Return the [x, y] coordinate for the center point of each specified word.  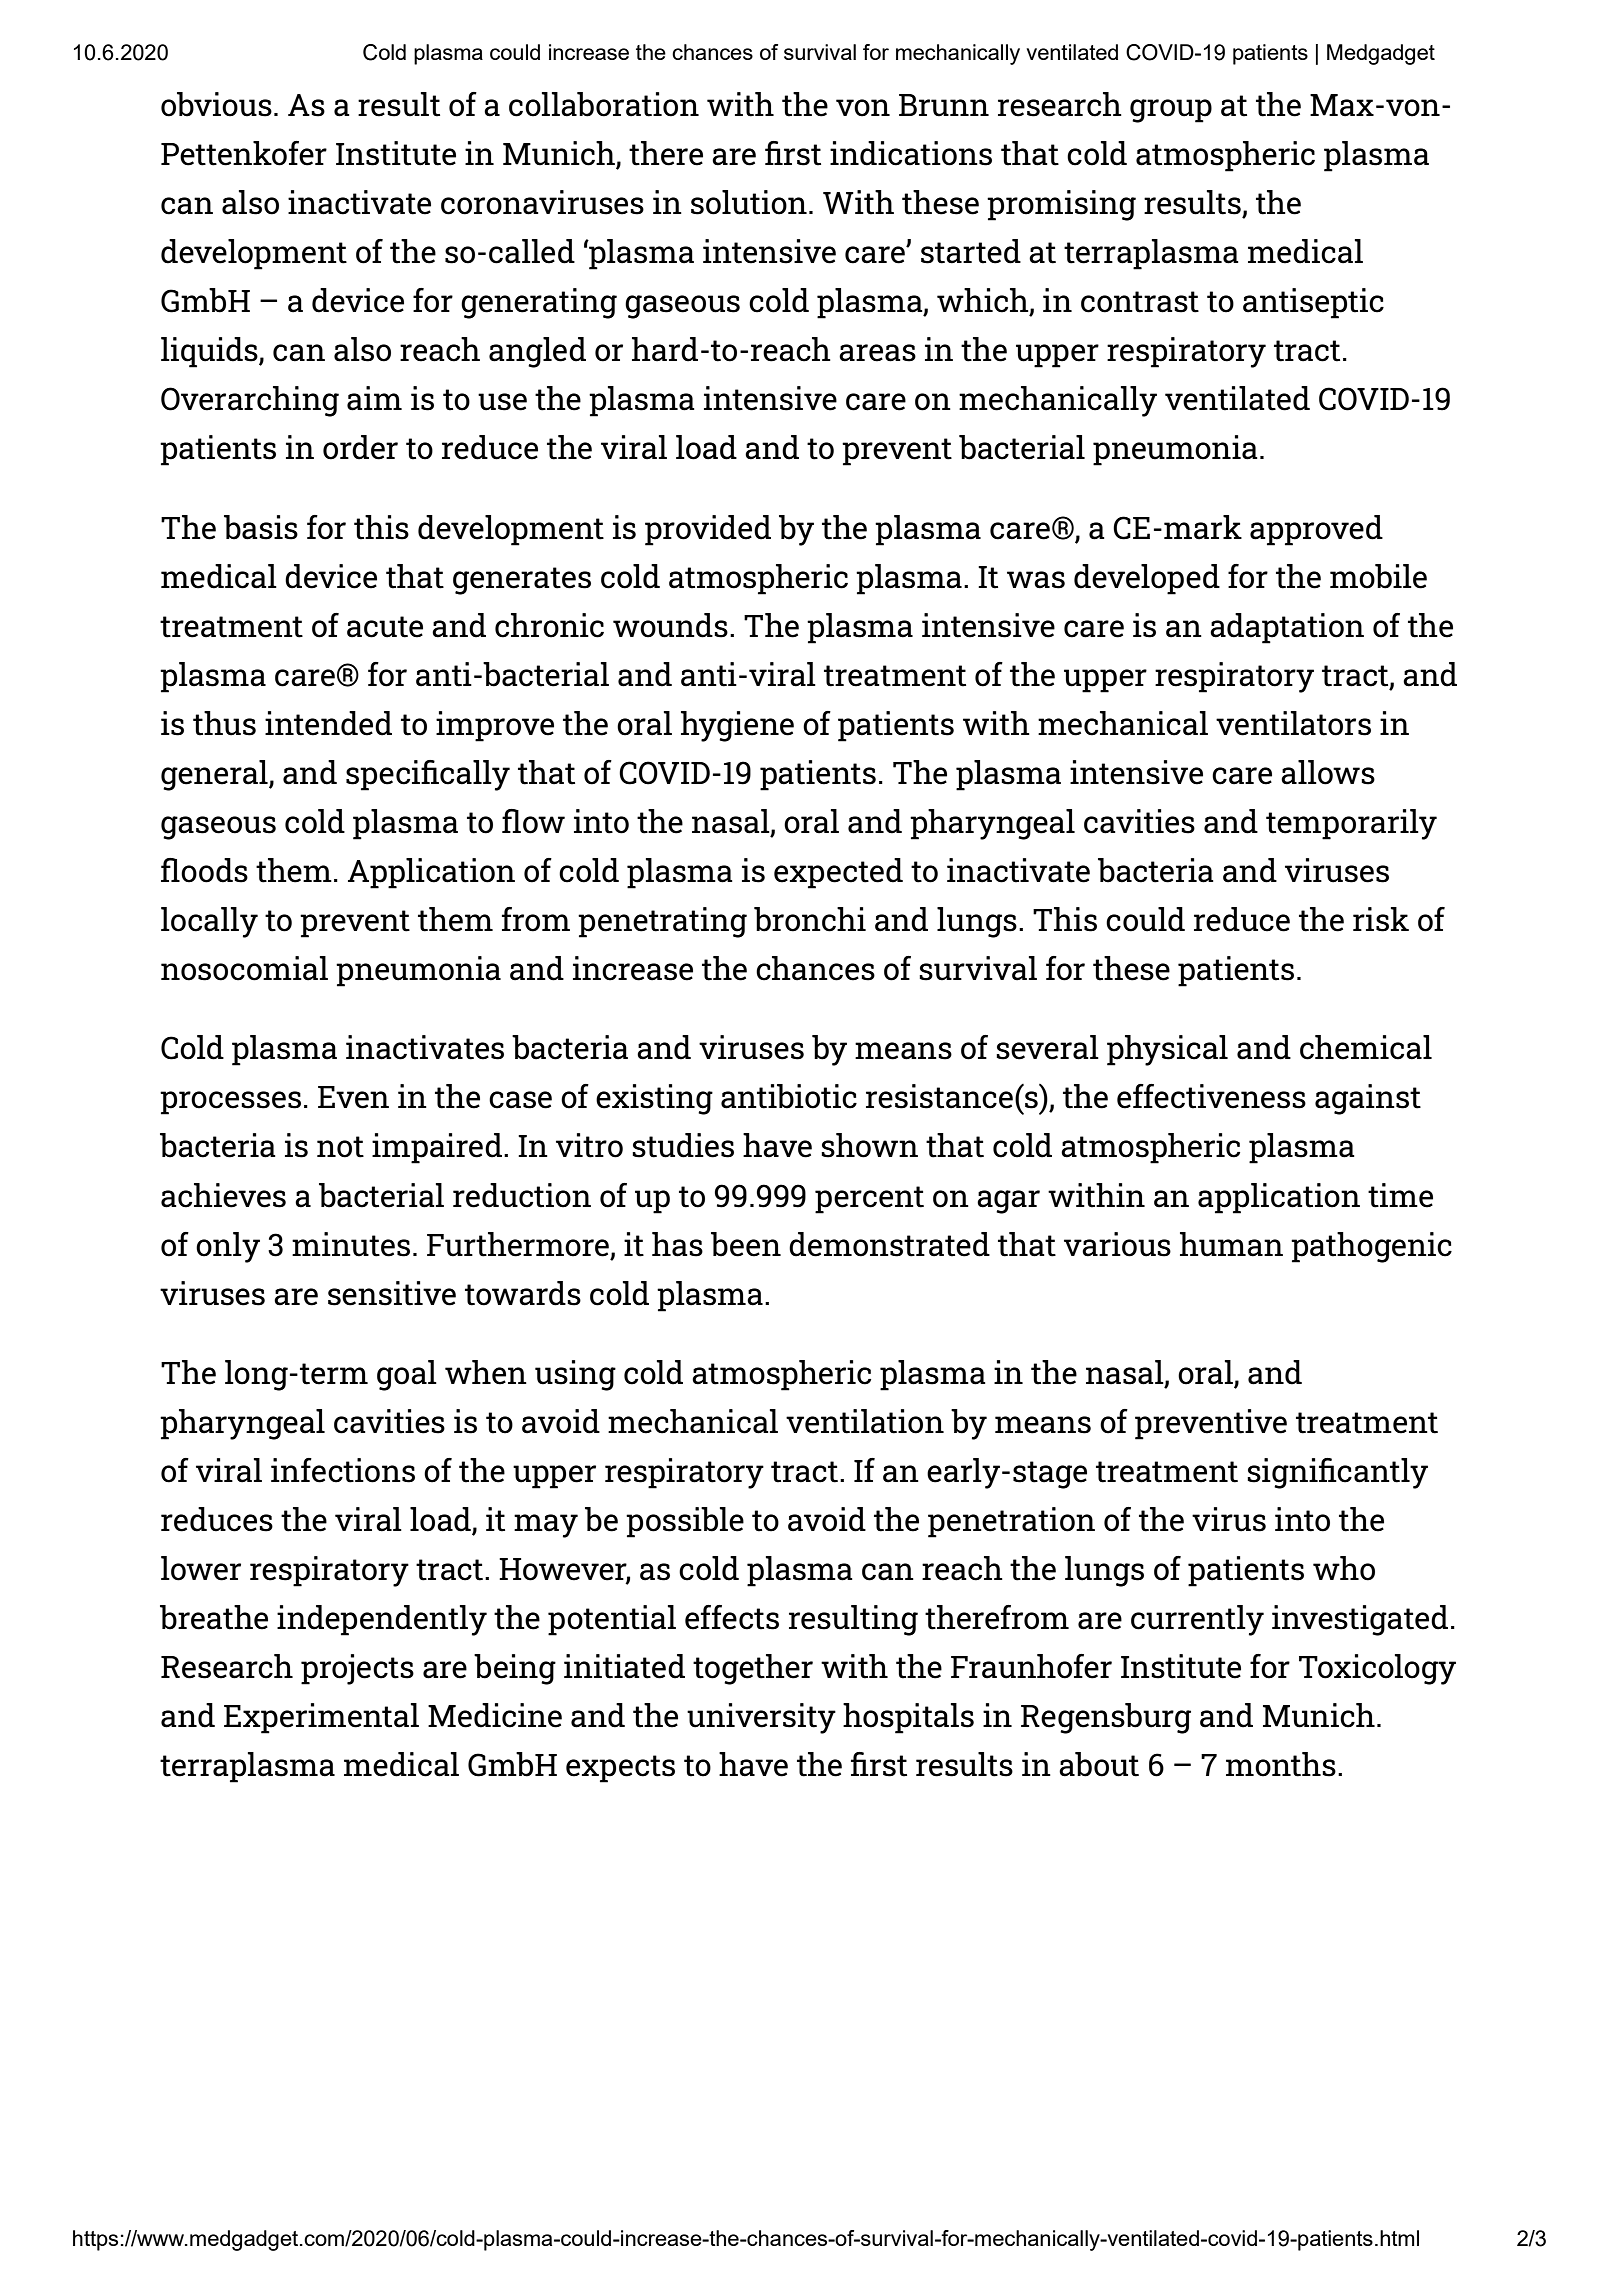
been [746, 1244]
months [1281, 1764]
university [761, 1718]
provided [708, 530]
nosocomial [244, 968]
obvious [216, 104]
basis [261, 527]
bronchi [810, 919]
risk [1381, 919]
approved [1316, 530]
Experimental [321, 1718]
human [1231, 1244]
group [1171, 111]
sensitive [392, 1293]
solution [749, 202]
